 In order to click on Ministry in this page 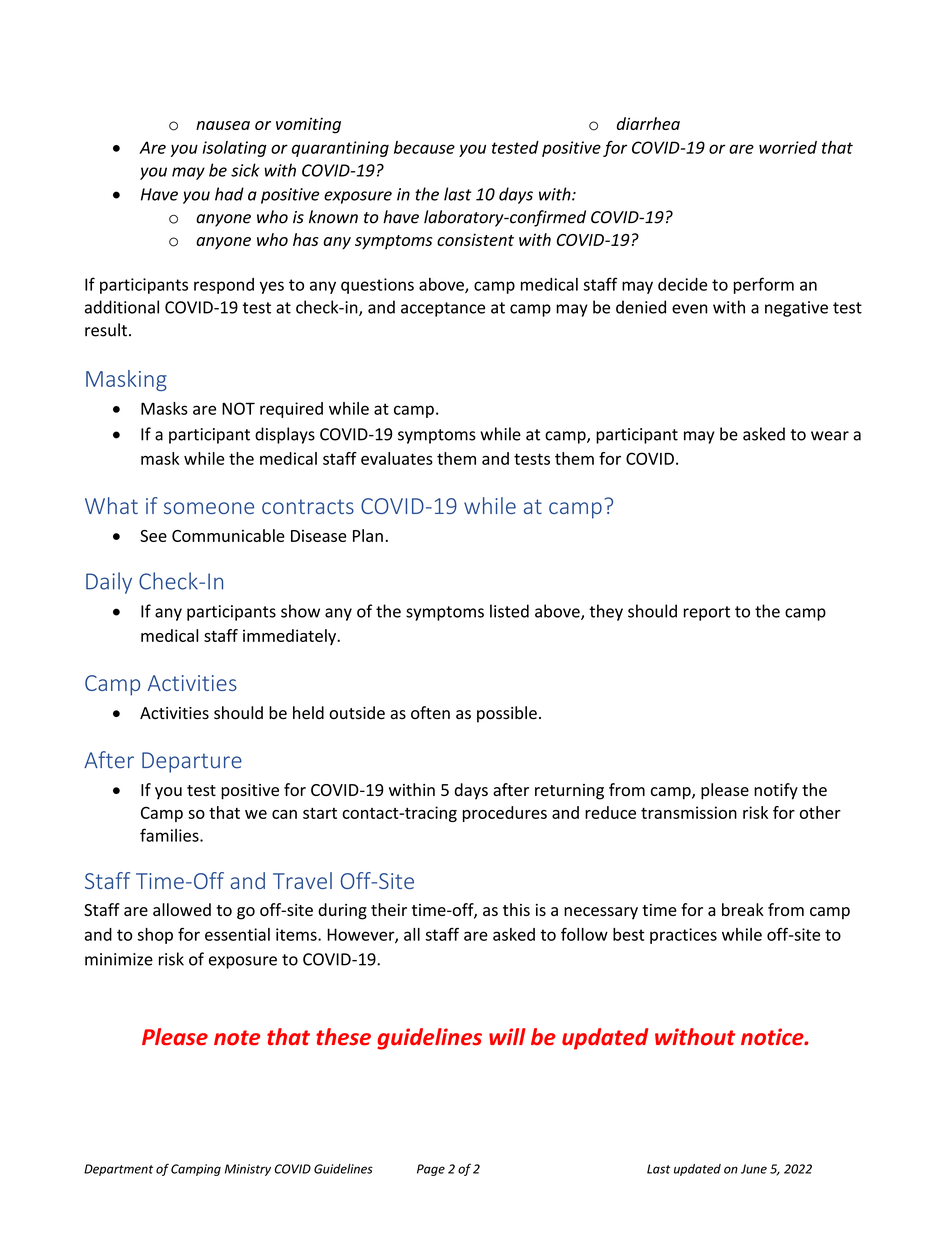, I will do `click(248, 1170)`.
